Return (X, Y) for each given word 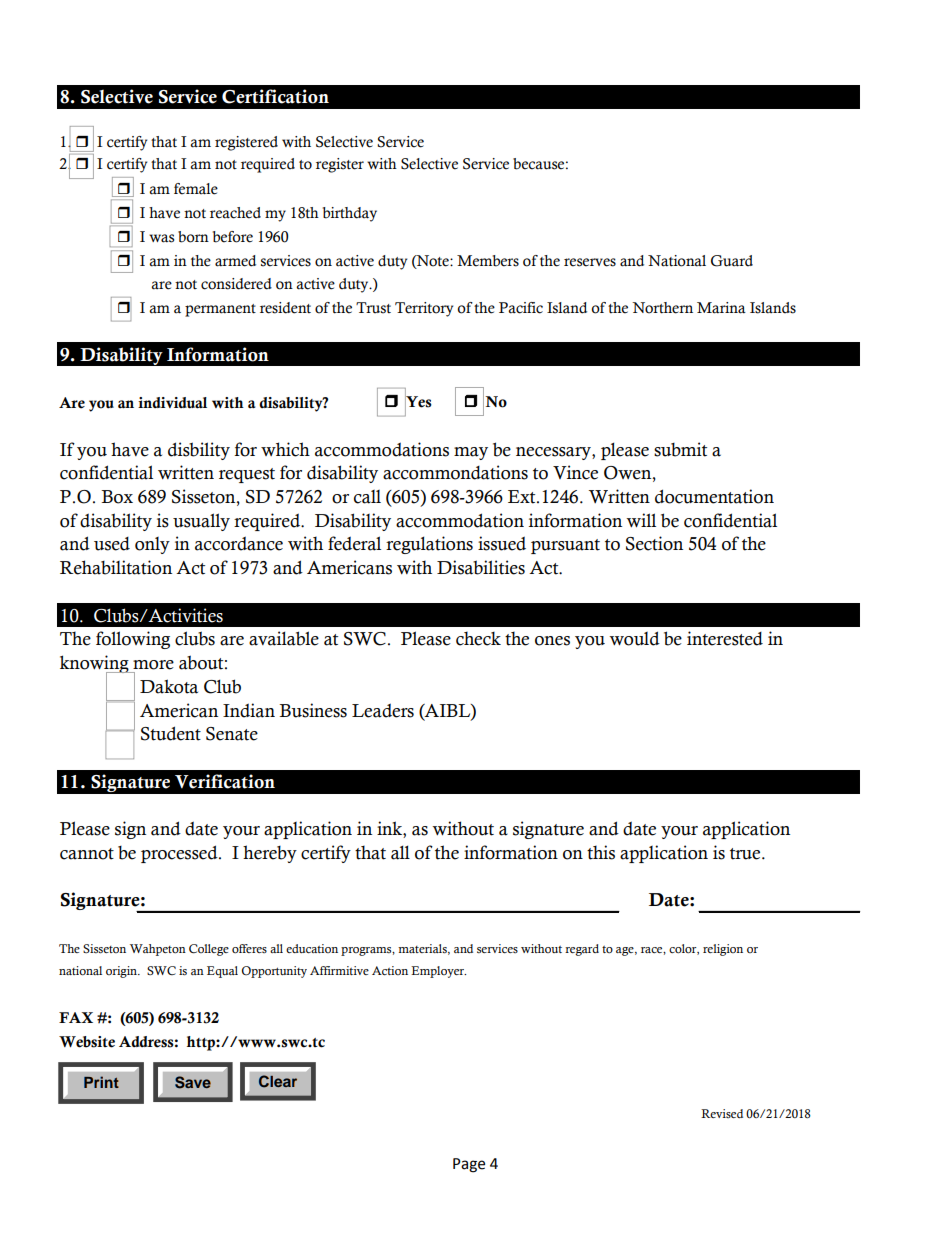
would (634, 638)
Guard (732, 261)
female (196, 189)
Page (469, 1165)
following (133, 640)
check (478, 638)
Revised (722, 1113)
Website (87, 1042)
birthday (350, 214)
